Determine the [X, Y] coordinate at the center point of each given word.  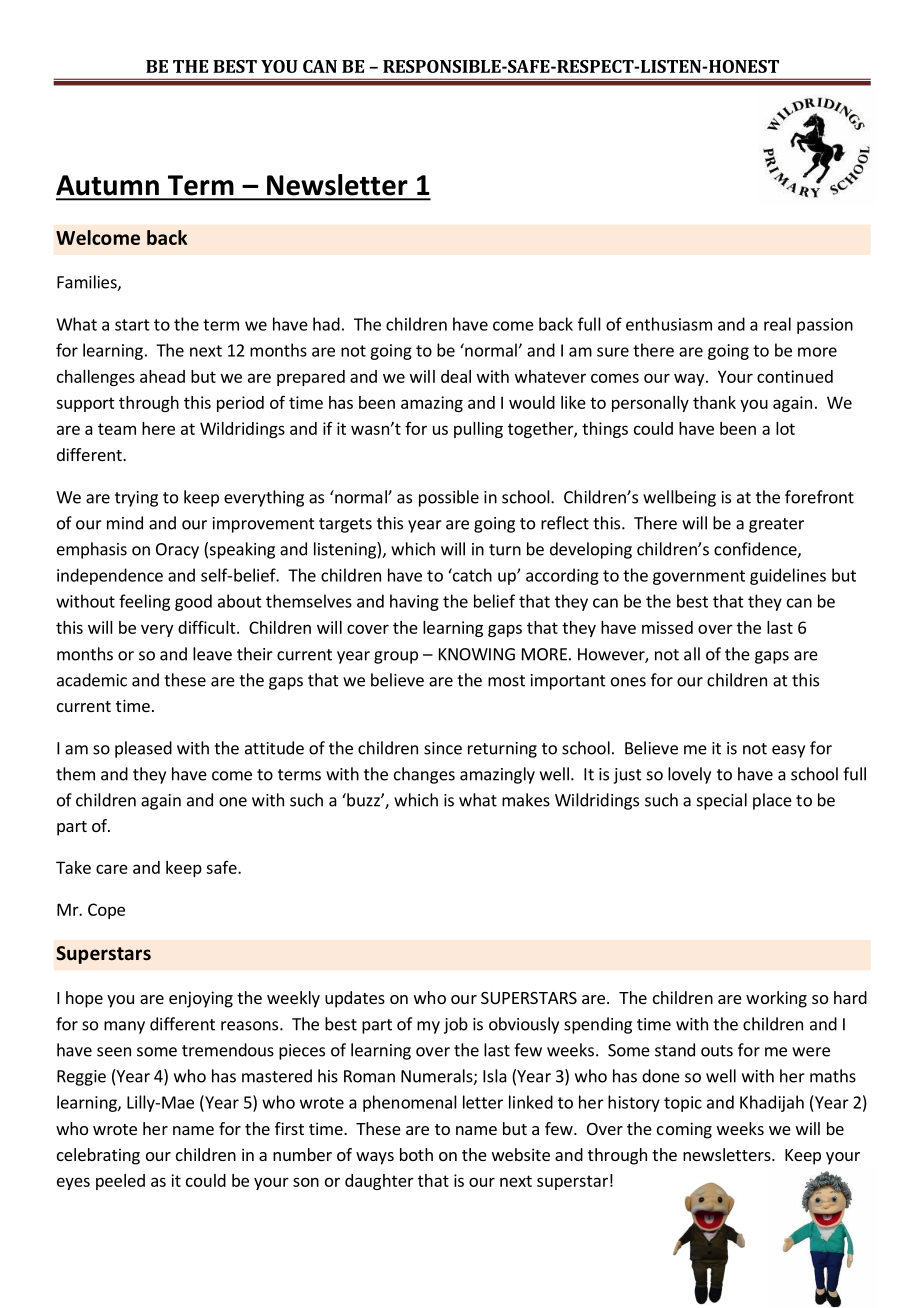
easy [788, 751]
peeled [120, 1182]
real [777, 324]
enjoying [201, 999]
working [776, 999]
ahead [162, 376]
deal [456, 376]
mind [125, 523]
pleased [143, 749]
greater [776, 525]
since [443, 748]
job [456, 1025]
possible [449, 498]
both [416, 1154]
